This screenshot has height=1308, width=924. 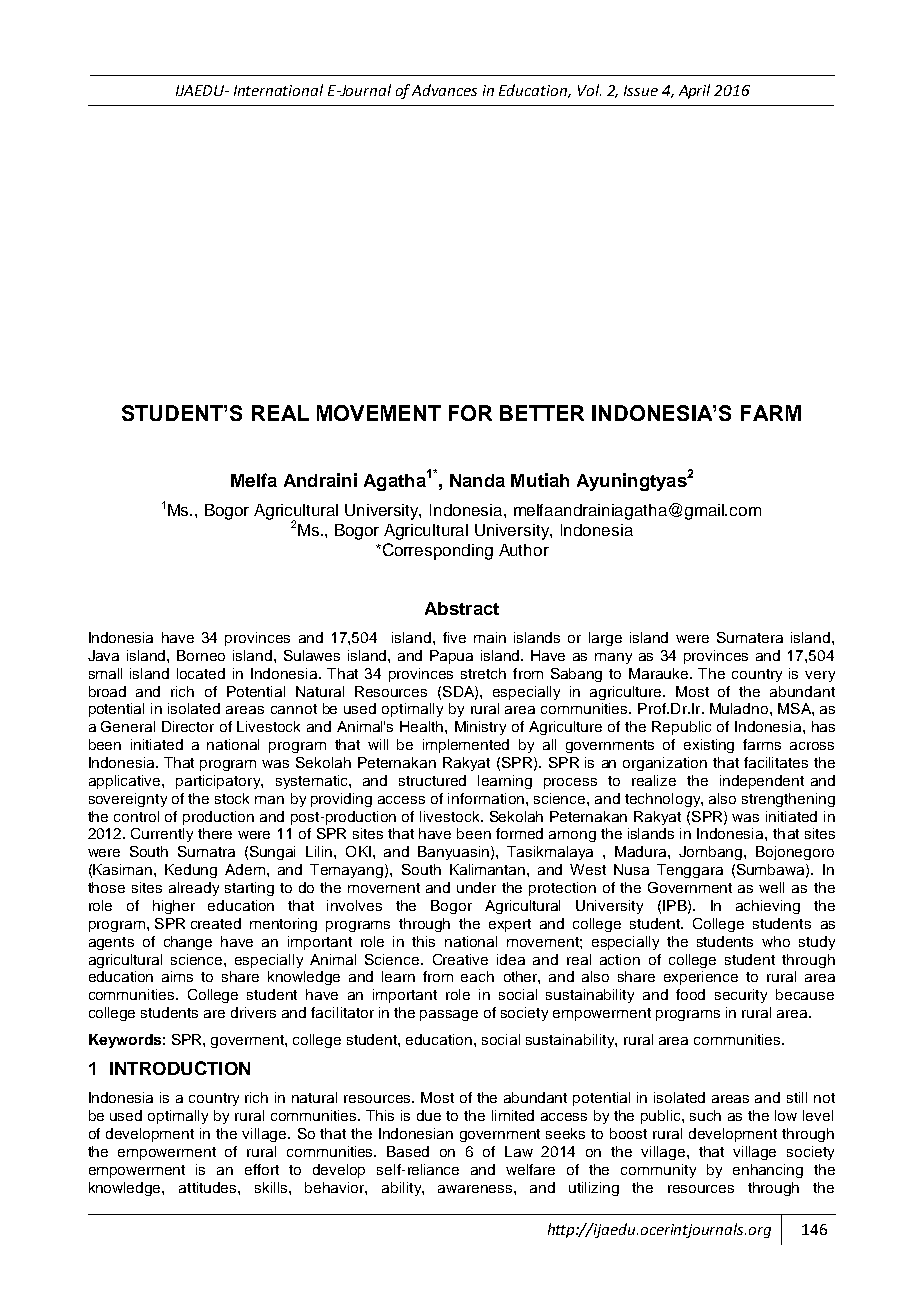 What do you see at coordinates (768, 1171) in the screenshot?
I see `enhancing` at bounding box center [768, 1171].
